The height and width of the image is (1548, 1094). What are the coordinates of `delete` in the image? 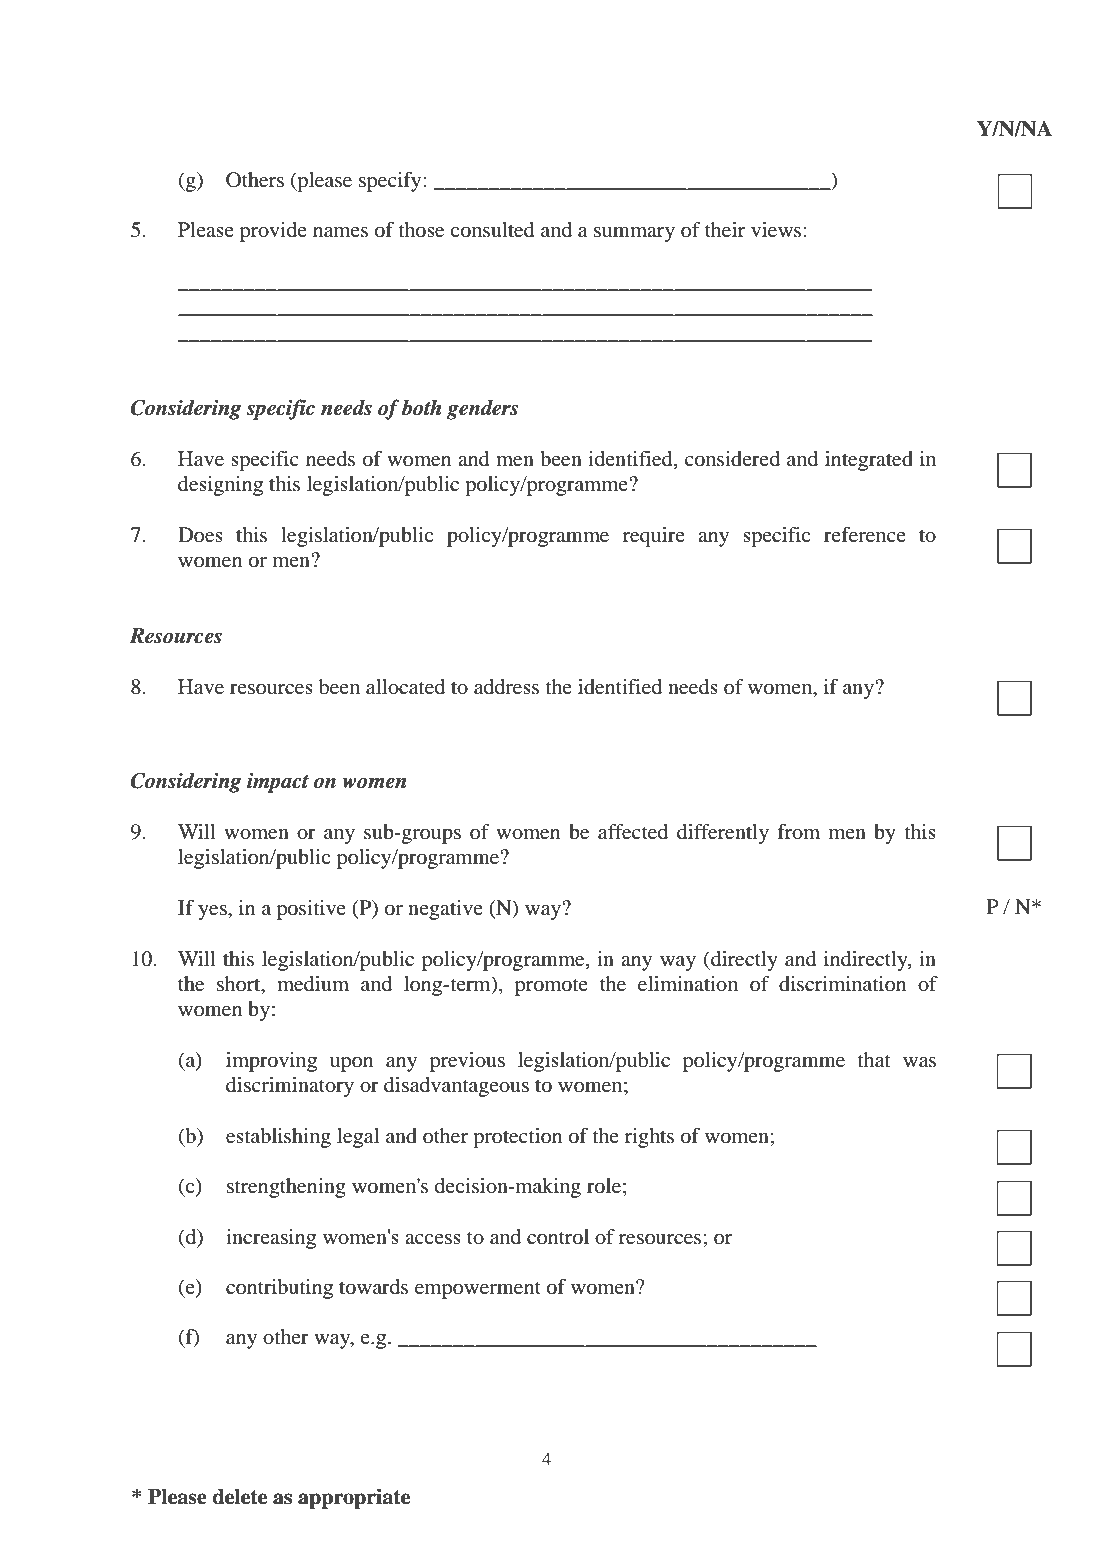 It's located at (239, 1497).
